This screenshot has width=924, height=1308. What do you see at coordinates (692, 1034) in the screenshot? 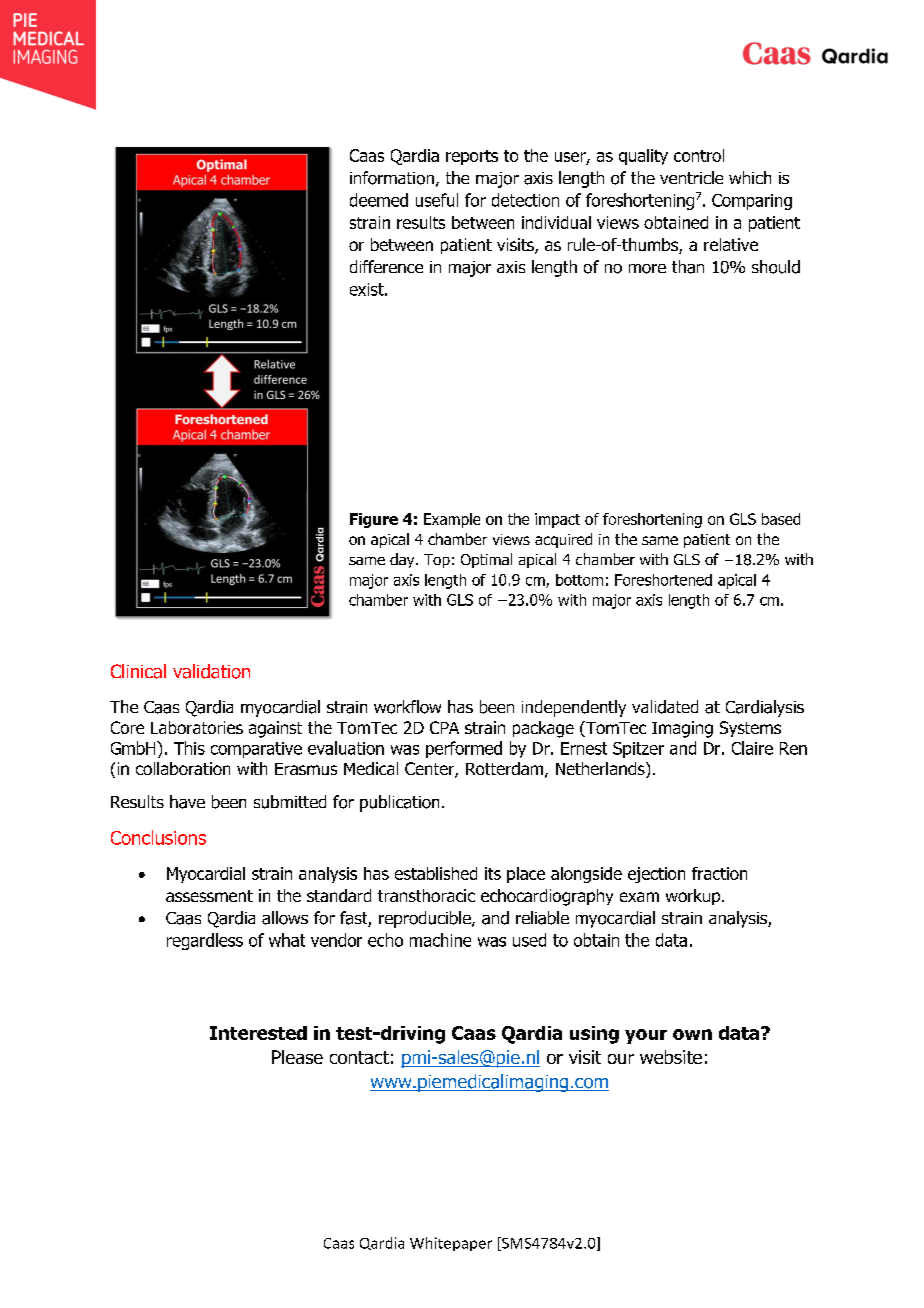
I see `own` at bounding box center [692, 1034].
